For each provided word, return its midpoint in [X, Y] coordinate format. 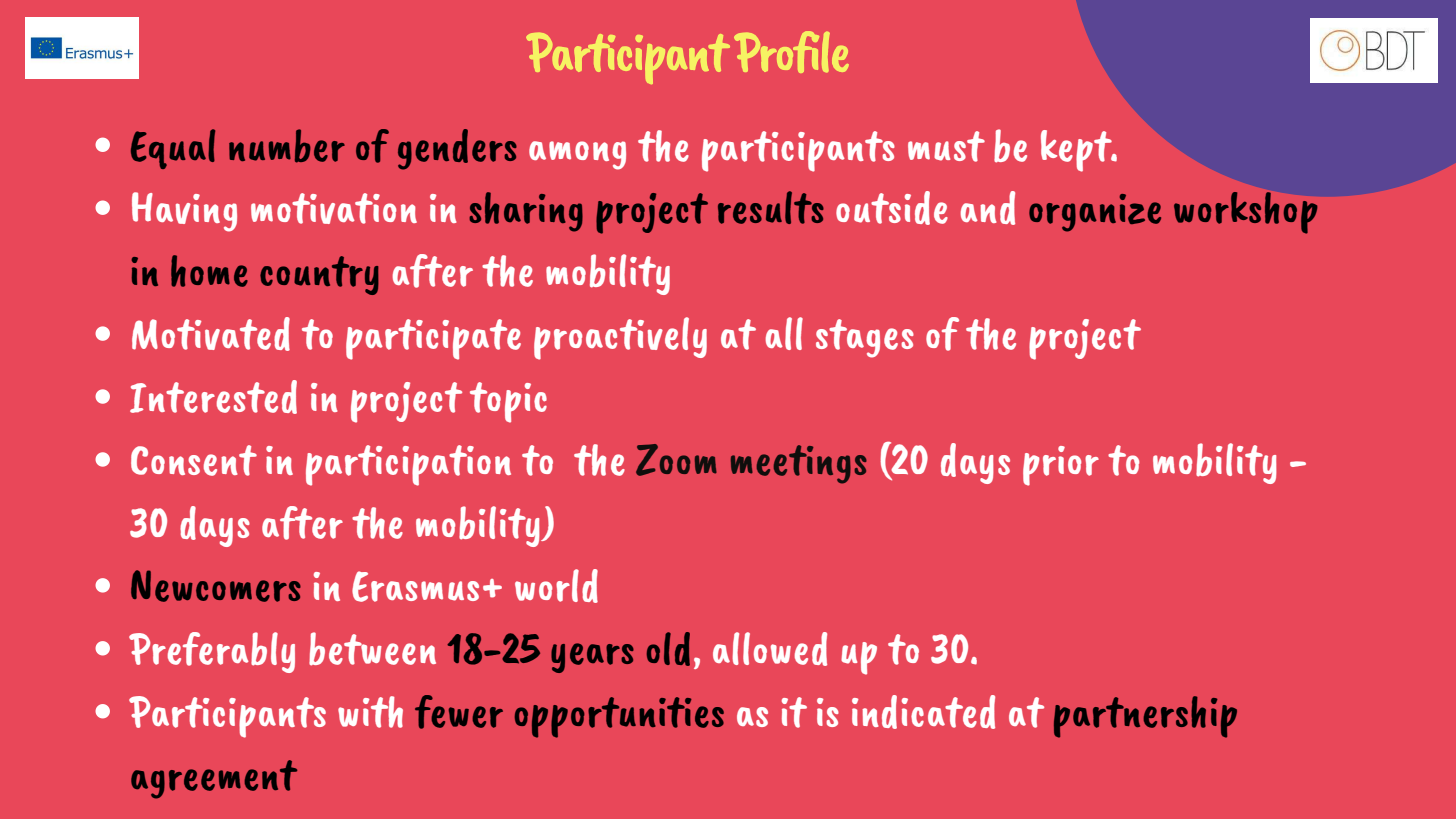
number [287, 146]
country [319, 275]
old [668, 649]
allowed [770, 649]
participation [408, 465]
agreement [214, 779]
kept [1077, 151]
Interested [213, 397]
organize [1095, 213]
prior [1061, 466]
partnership [1145, 717]
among [577, 155]
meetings [799, 464]
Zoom [676, 460]
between [372, 649]
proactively [620, 338]
